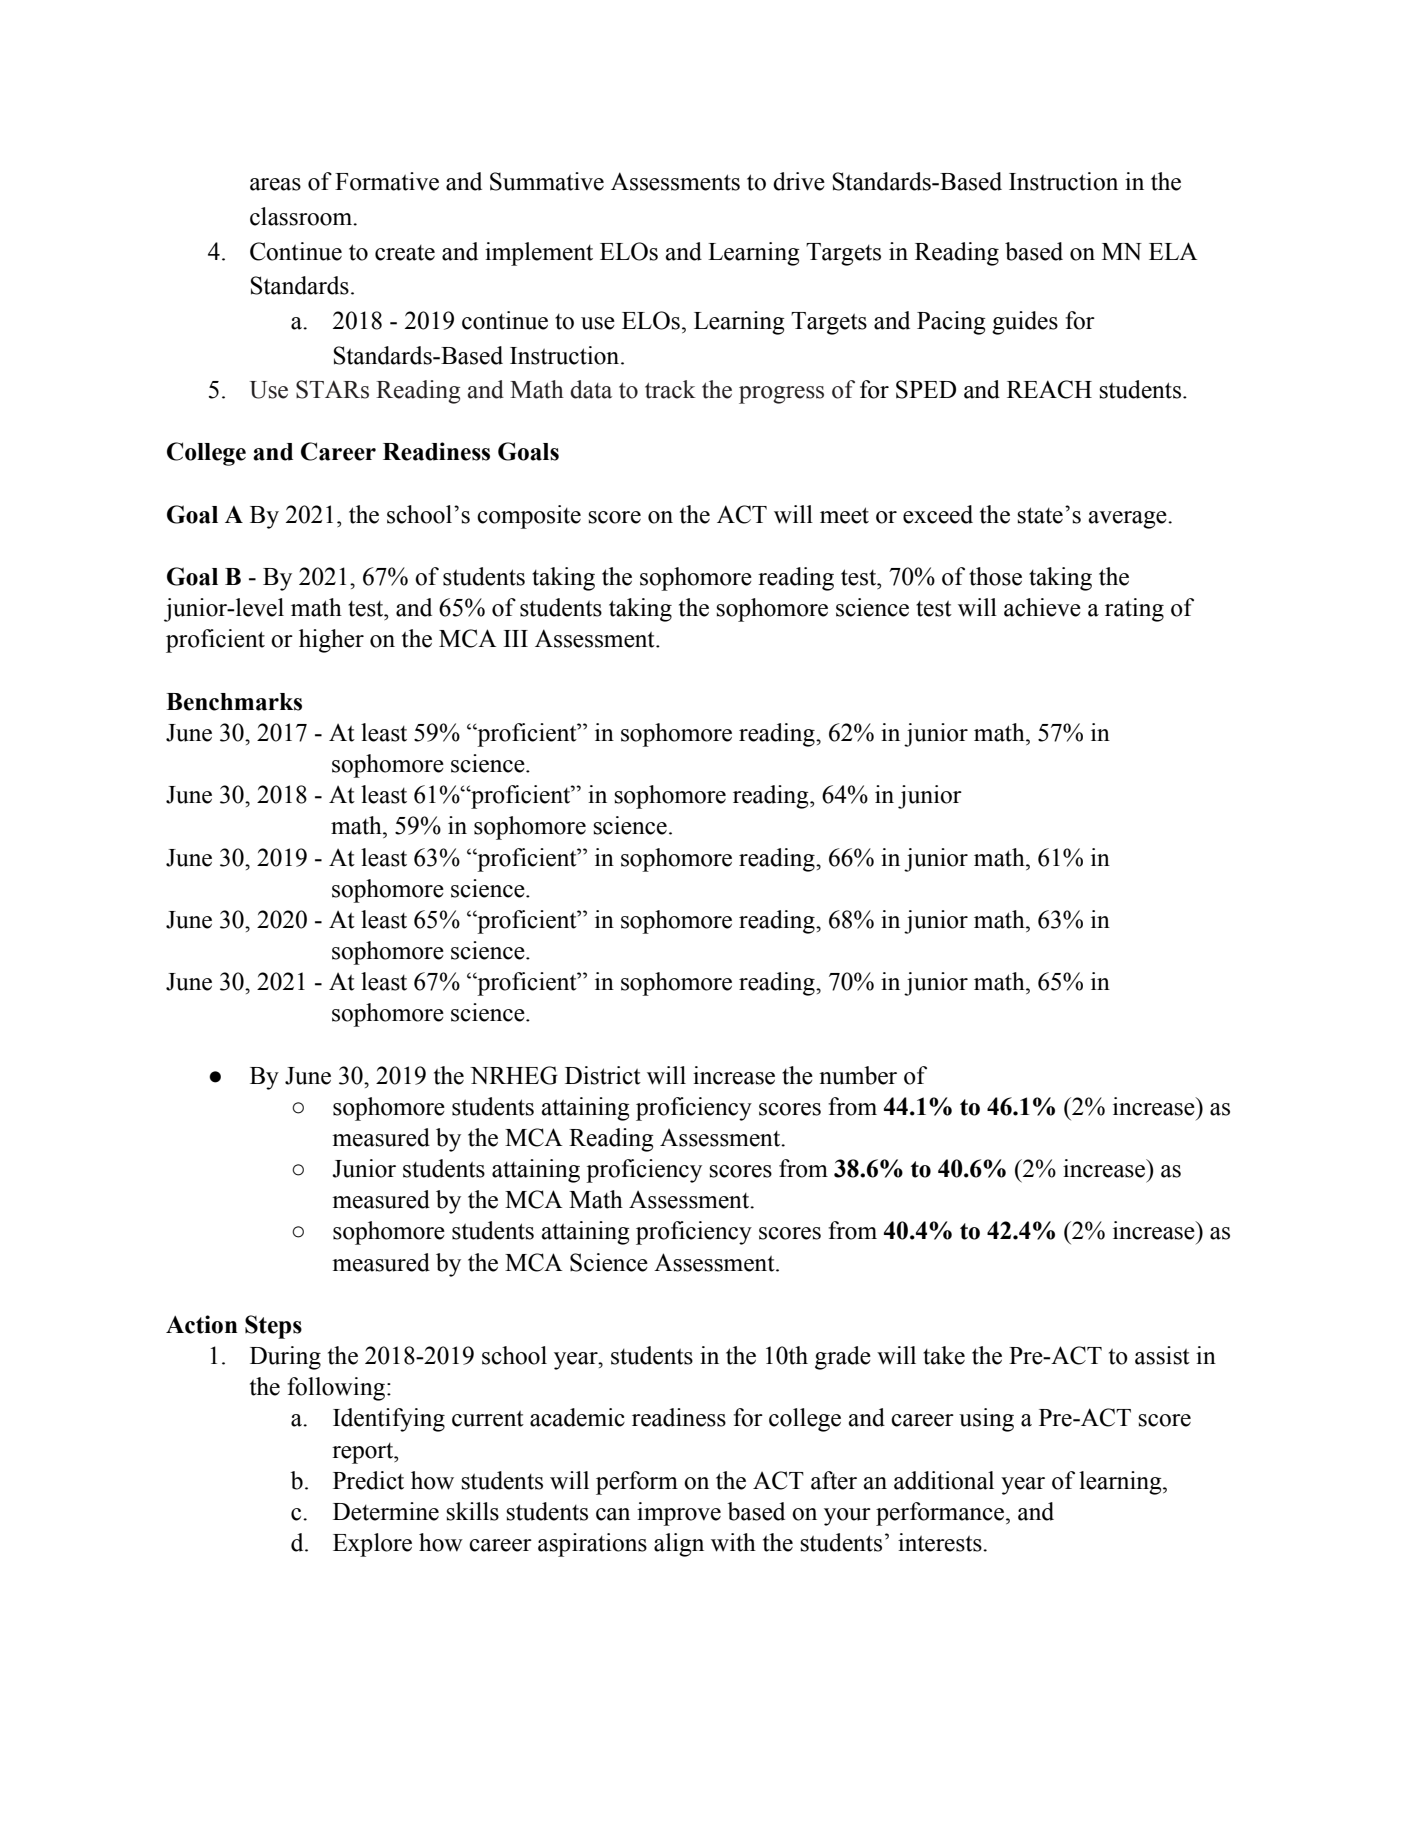 The height and width of the image is (1828, 1413). I want to click on ELA, so click(1173, 251).
